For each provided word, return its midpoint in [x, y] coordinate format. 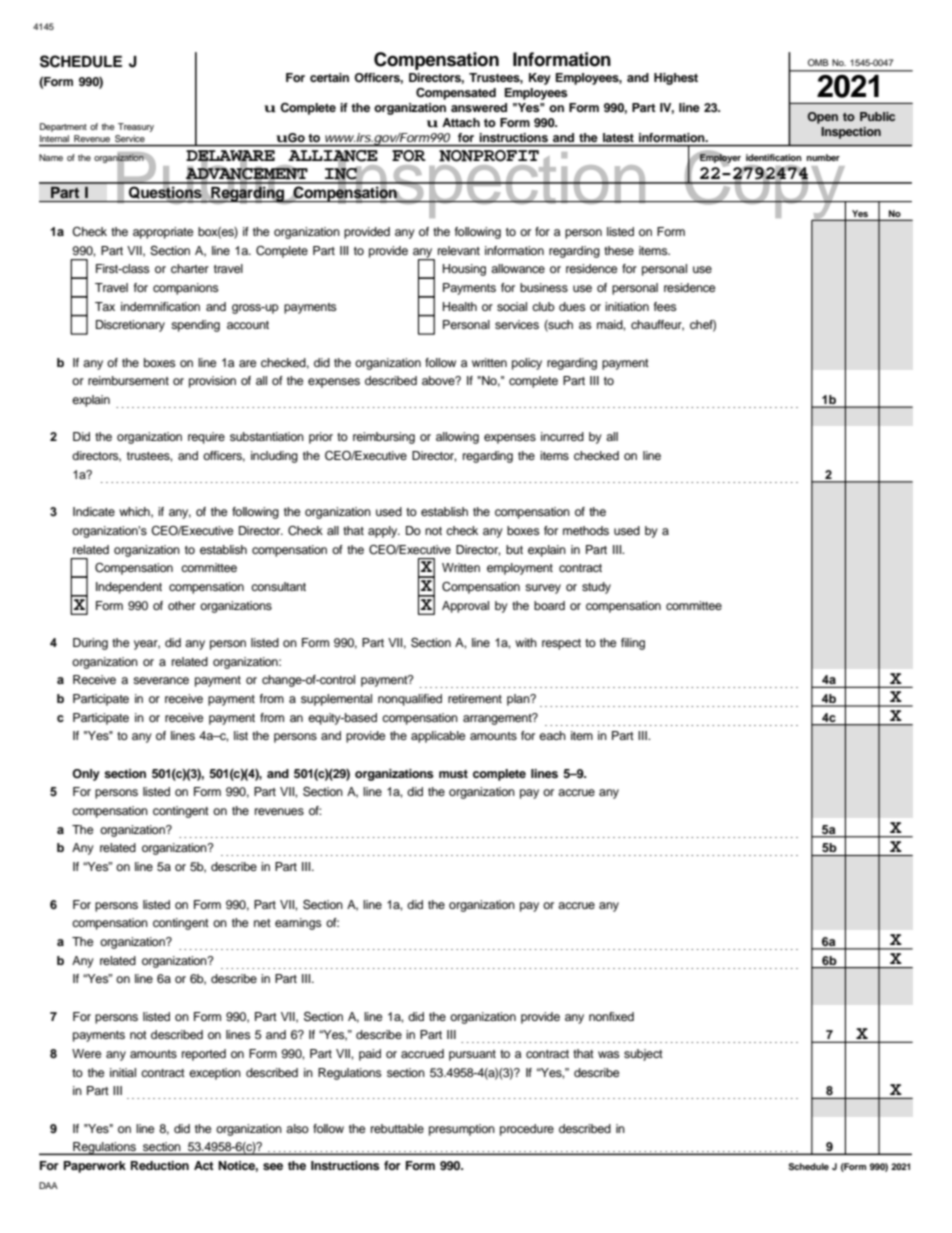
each [552, 735]
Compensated [456, 93]
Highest [676, 79]
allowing [457, 438]
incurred [562, 436]
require [206, 438]
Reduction [160, 1165]
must [453, 774]
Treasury [136, 127]
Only [86, 775]
